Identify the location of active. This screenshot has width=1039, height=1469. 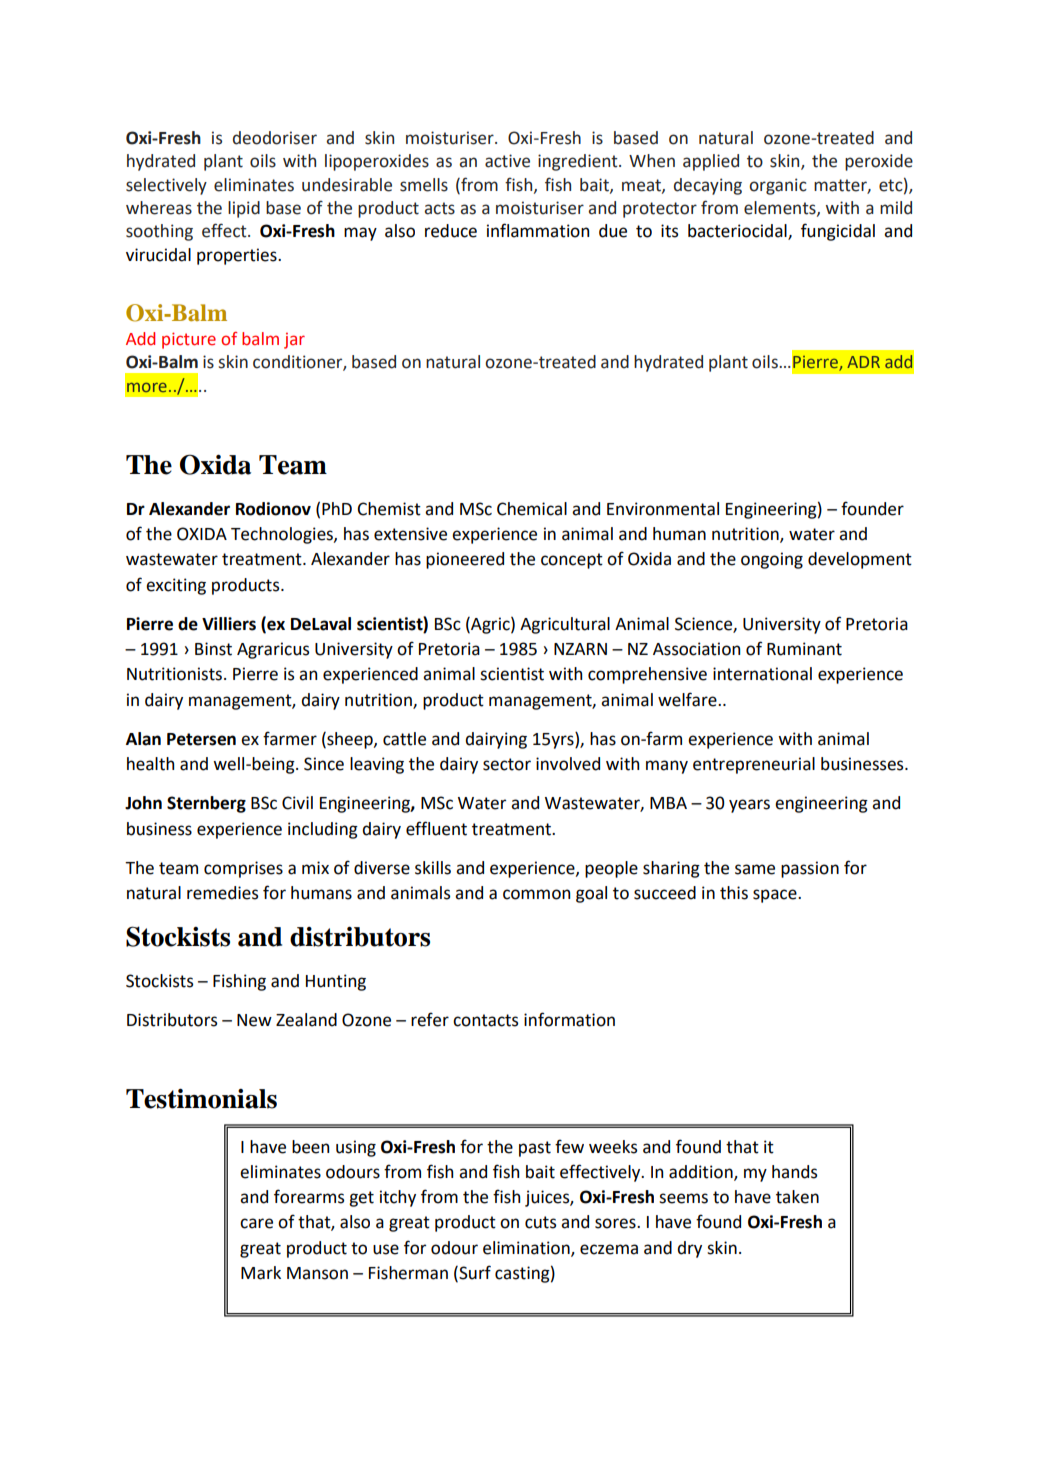
(507, 161).
